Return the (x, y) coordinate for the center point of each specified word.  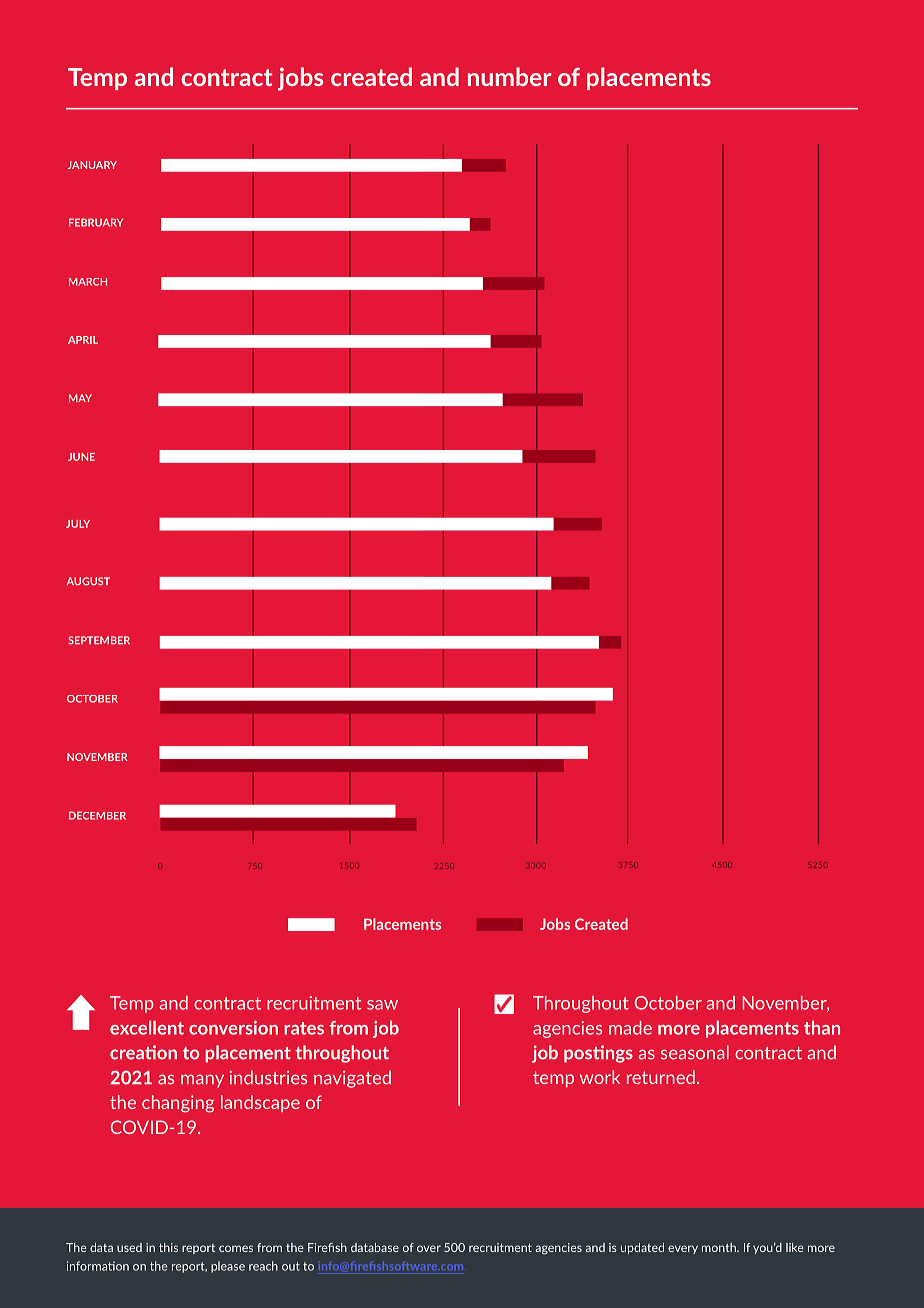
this (168, 1247)
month (720, 1247)
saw (382, 1005)
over (429, 1248)
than (822, 1027)
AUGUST (88, 581)
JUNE (81, 457)
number (510, 76)
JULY (78, 524)
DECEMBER (97, 815)
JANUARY (92, 165)
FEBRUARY (96, 222)
